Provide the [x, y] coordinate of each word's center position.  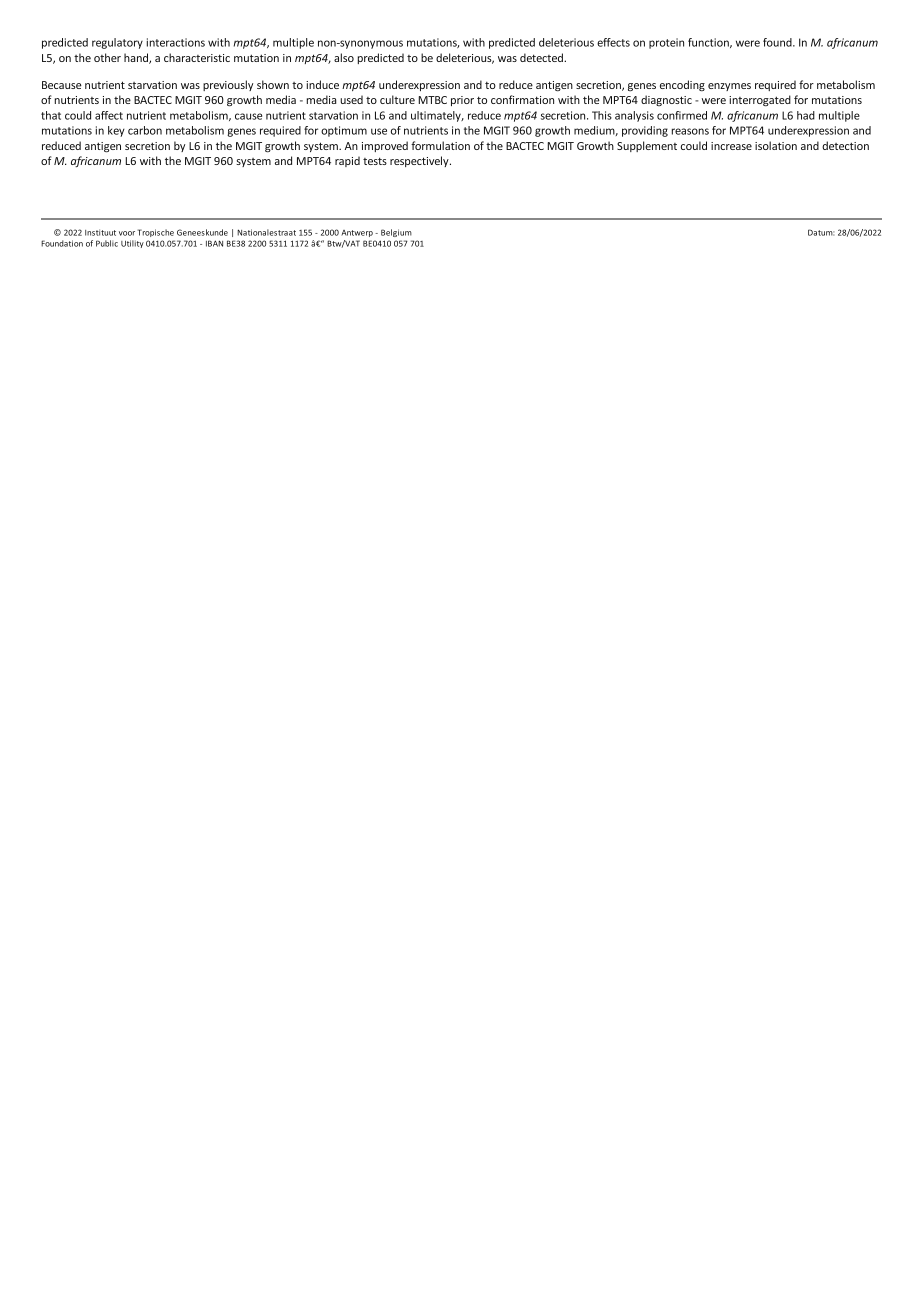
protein [666, 43]
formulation [440, 145]
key [116, 131]
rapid [347, 161]
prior [462, 101]
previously [228, 85]
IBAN [214, 243]
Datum [821, 232]
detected [542, 57]
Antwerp [357, 233]
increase [731, 146]
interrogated [760, 101]
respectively [420, 161]
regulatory [117, 43]
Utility [132, 244]
